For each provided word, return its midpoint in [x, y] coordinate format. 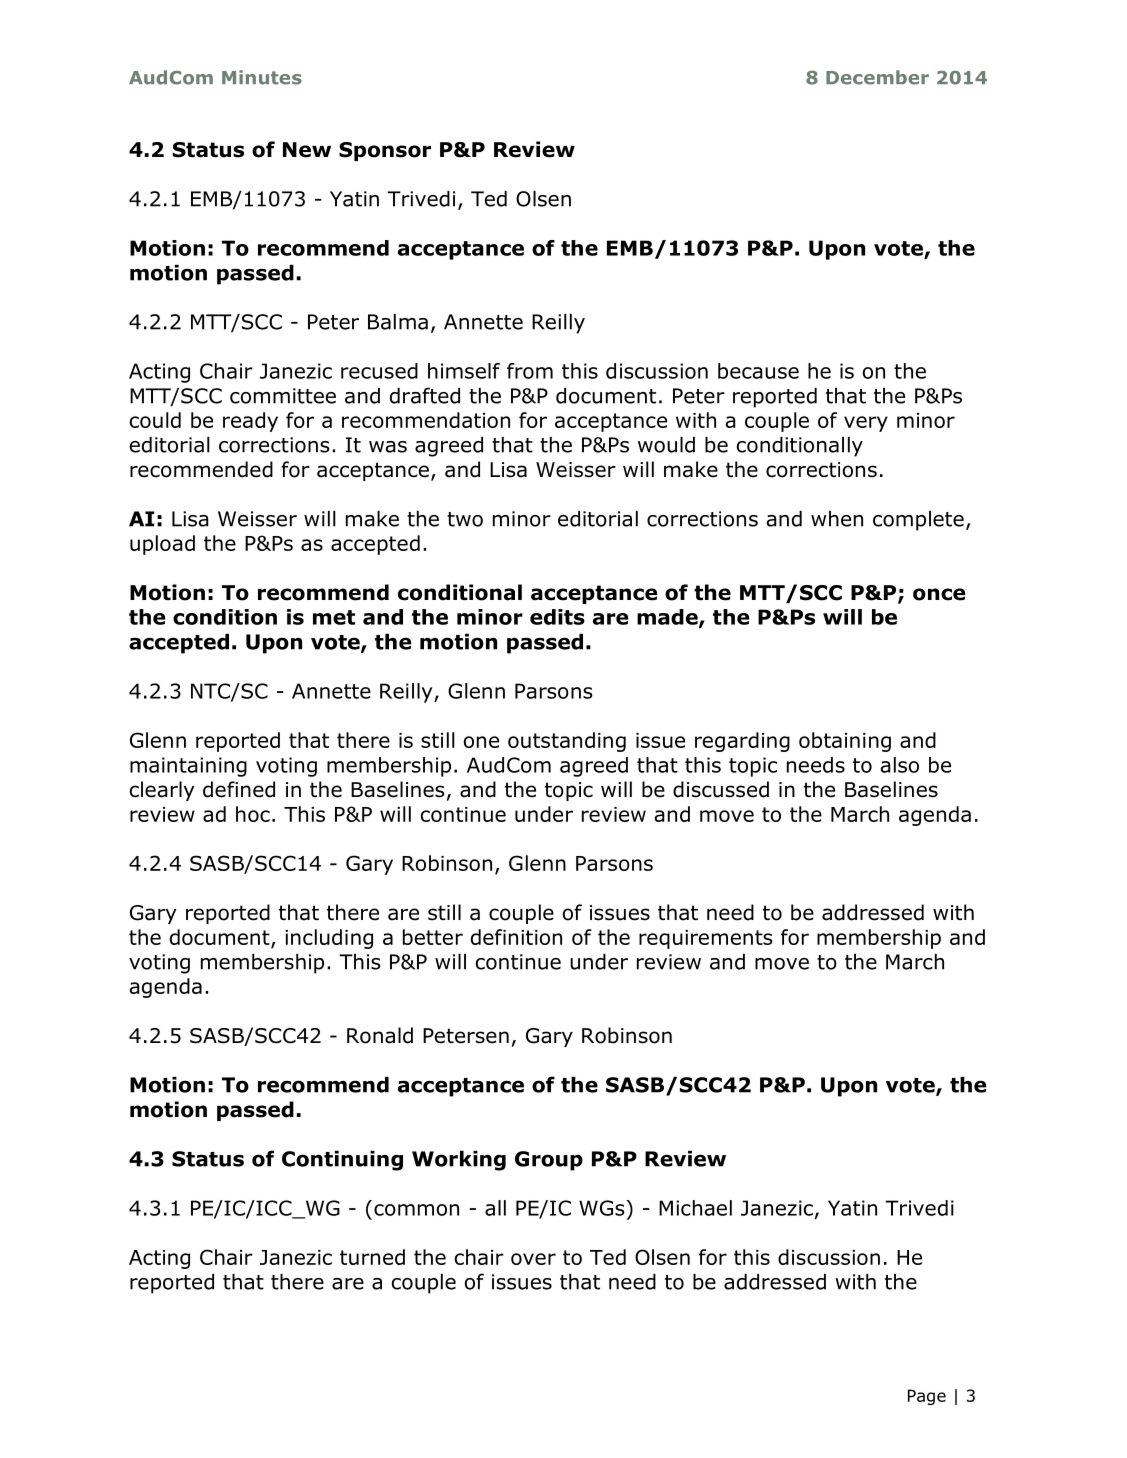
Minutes [262, 77]
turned [372, 1257]
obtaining [845, 742]
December [877, 77]
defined [239, 789]
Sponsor [385, 151]
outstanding [567, 742]
